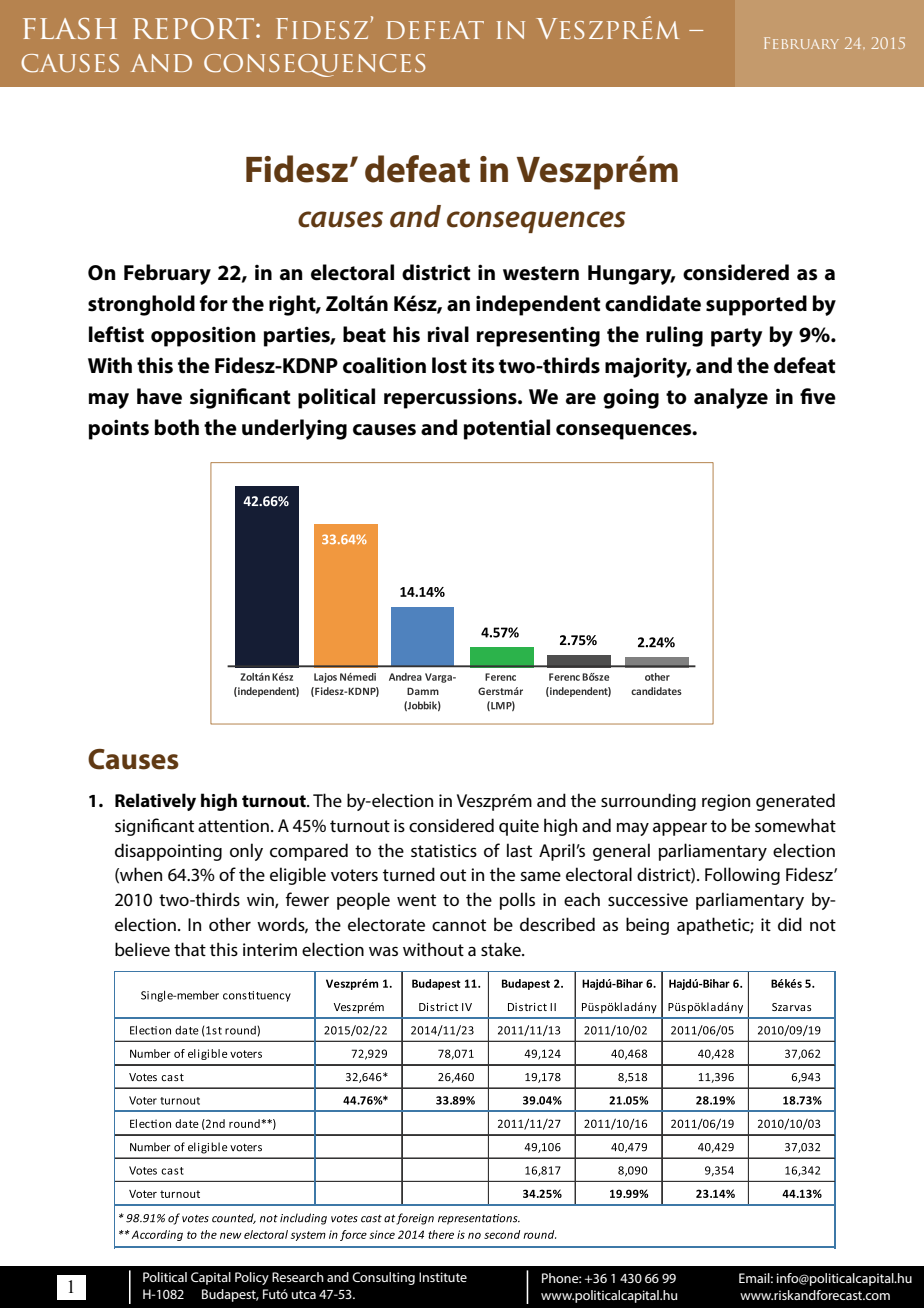  Describe the element at coordinates (541, 273) in the screenshot. I see `western` at that location.
